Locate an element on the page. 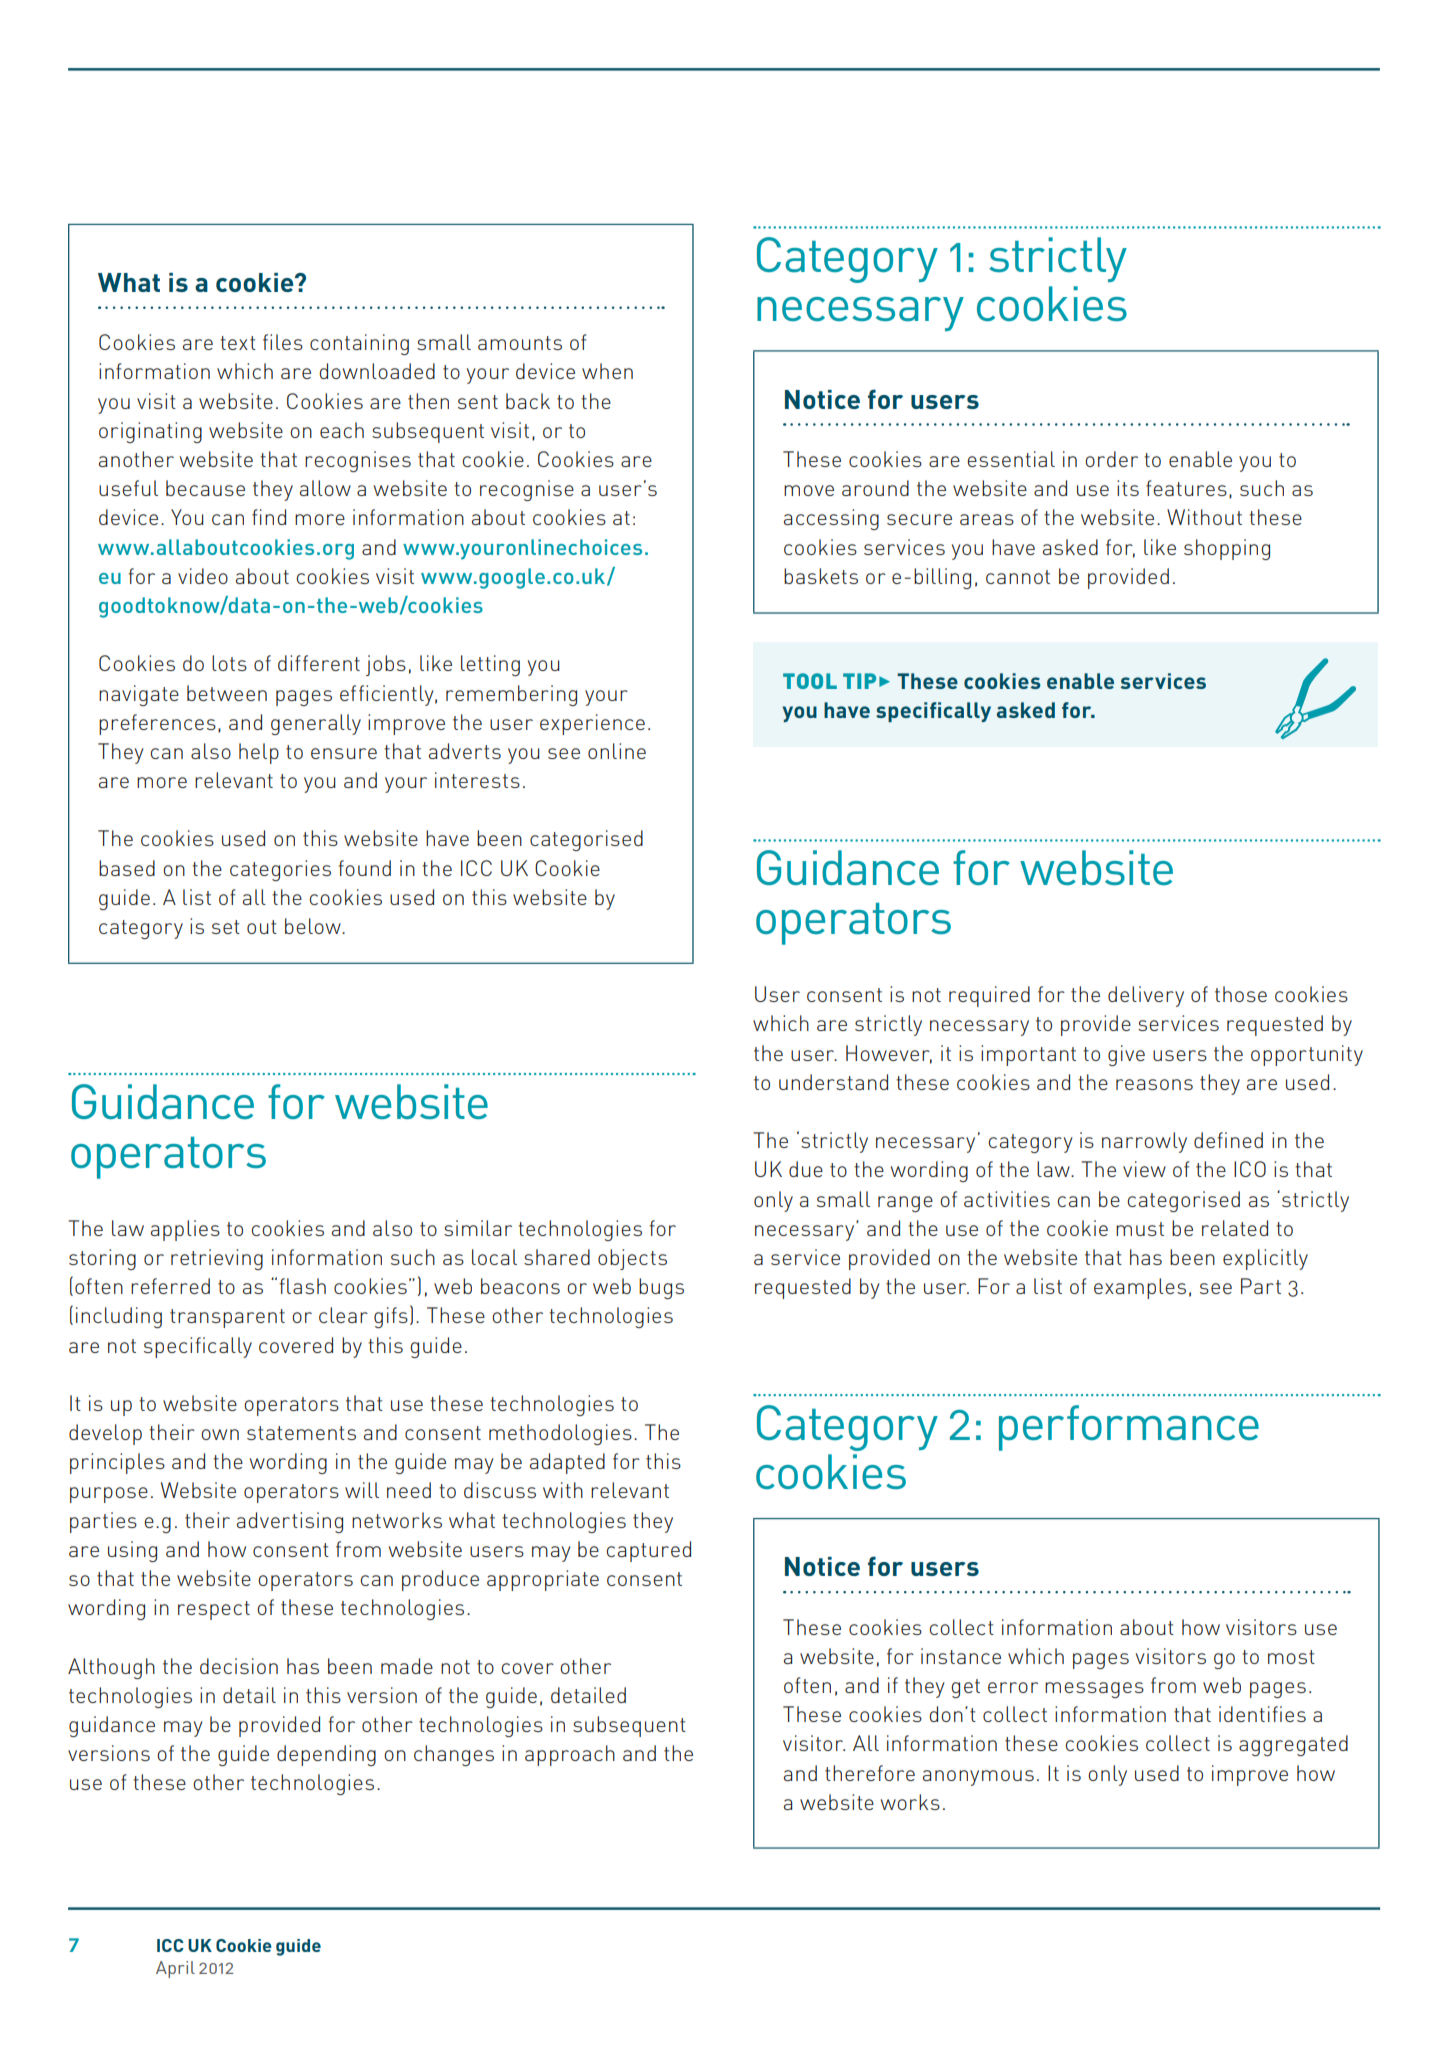  therefore is located at coordinates (870, 1773).
